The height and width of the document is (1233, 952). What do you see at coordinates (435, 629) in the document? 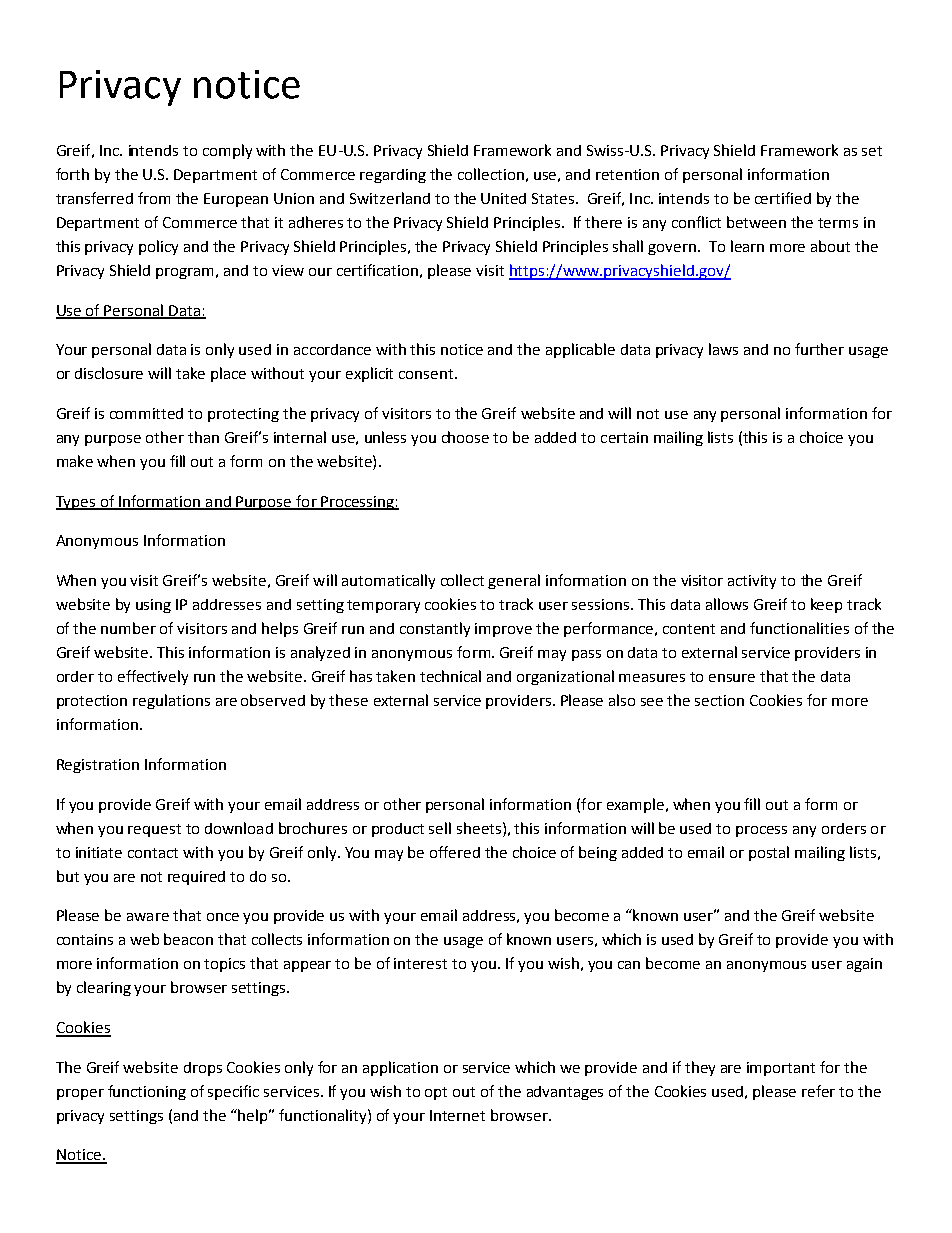
I see `constantly` at bounding box center [435, 629].
